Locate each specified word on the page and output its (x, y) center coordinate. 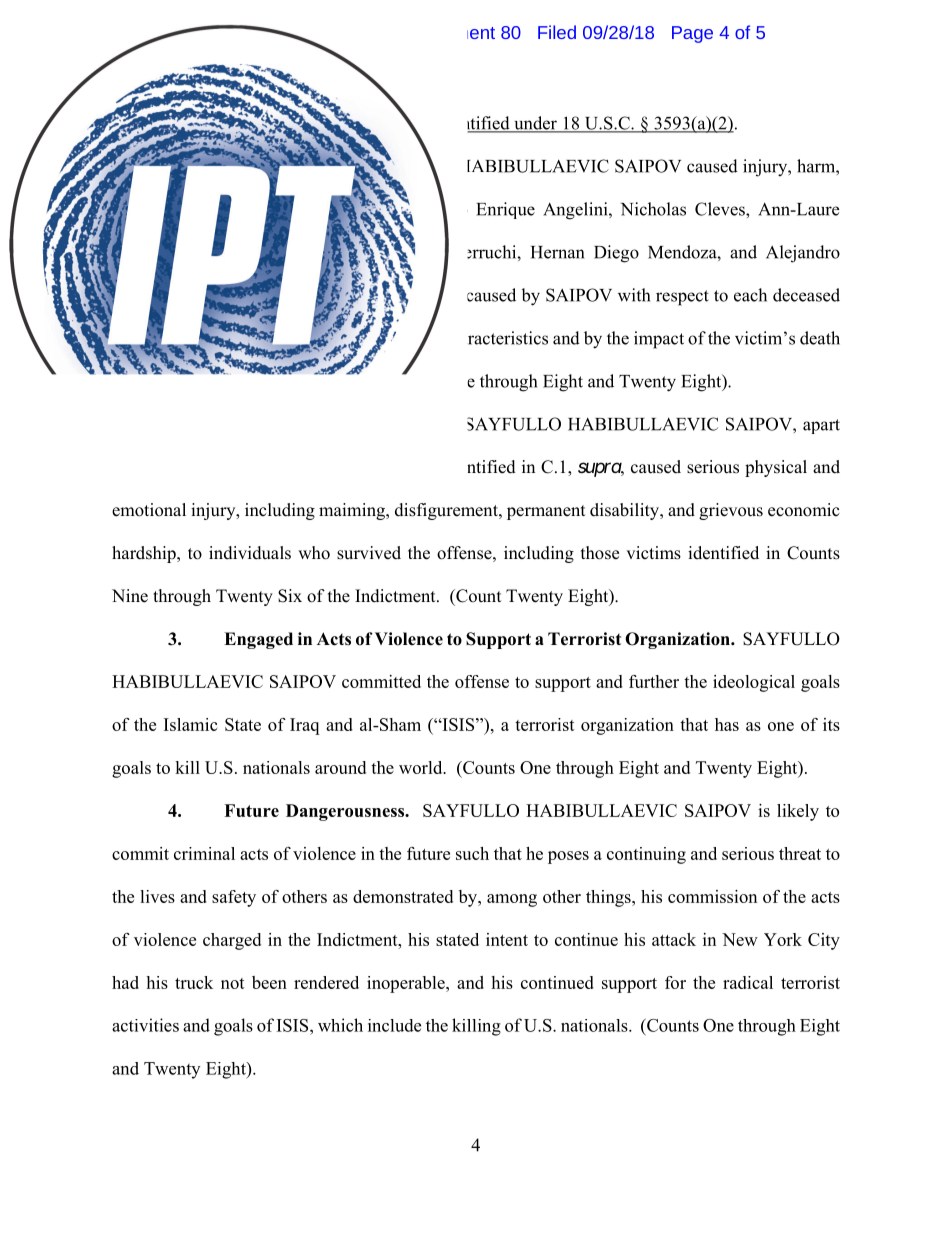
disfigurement (447, 511)
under (535, 124)
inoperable (407, 984)
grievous (731, 511)
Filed (557, 32)
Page (692, 34)
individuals (250, 553)
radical (748, 982)
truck (194, 982)
